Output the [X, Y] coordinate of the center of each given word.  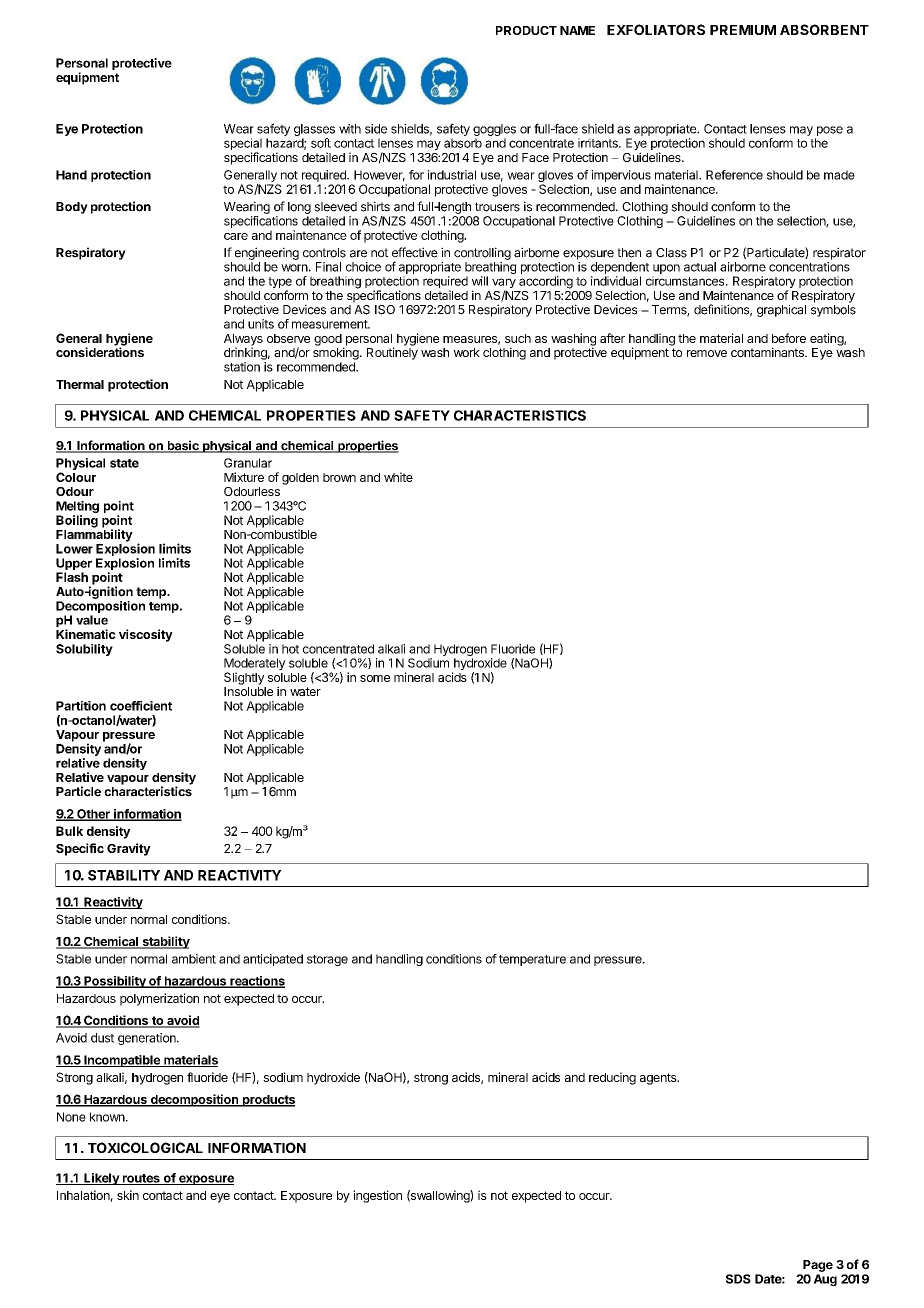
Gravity [129, 849]
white [398, 477]
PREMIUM [743, 30]
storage [327, 960]
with [350, 129]
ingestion [377, 1196]
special [243, 145]
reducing [612, 1078]
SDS [738, 1279]
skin [128, 1195]
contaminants [768, 352]
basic [183, 446]
